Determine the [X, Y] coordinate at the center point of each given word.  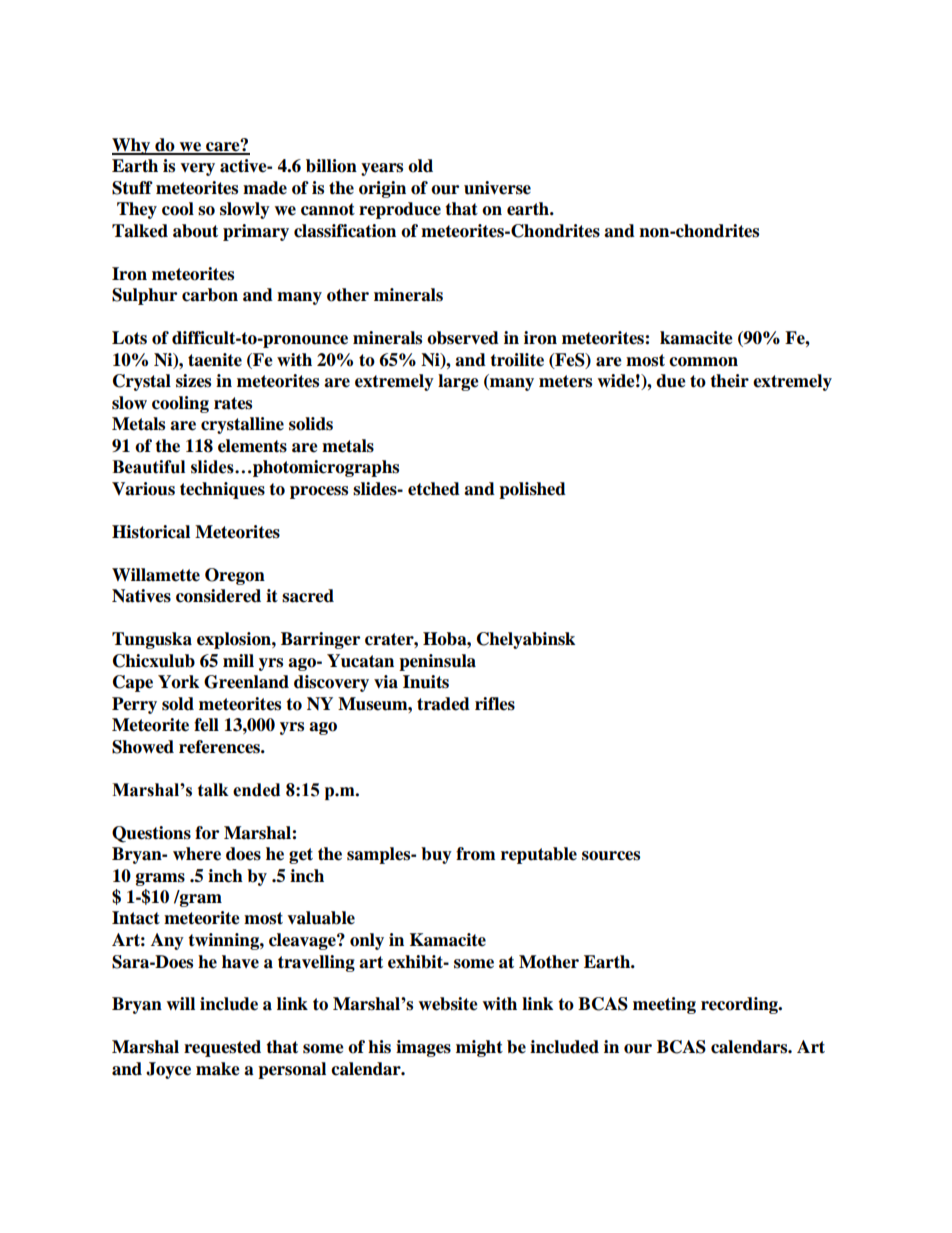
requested [222, 1048]
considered [218, 596]
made [265, 188]
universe [497, 188]
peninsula [437, 662]
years [382, 169]
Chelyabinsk [526, 640]
